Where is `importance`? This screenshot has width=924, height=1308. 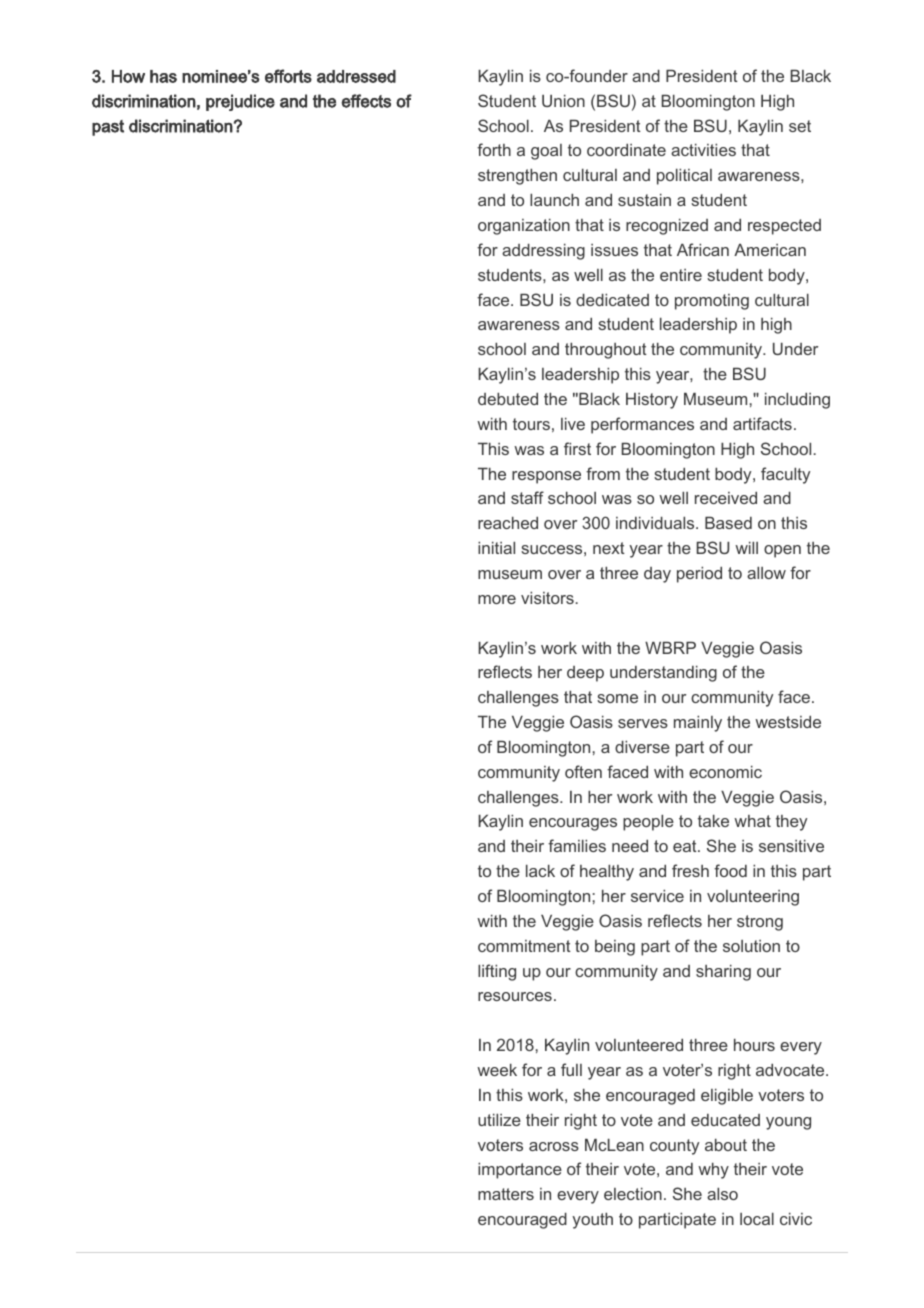 importance is located at coordinates (520, 1171).
